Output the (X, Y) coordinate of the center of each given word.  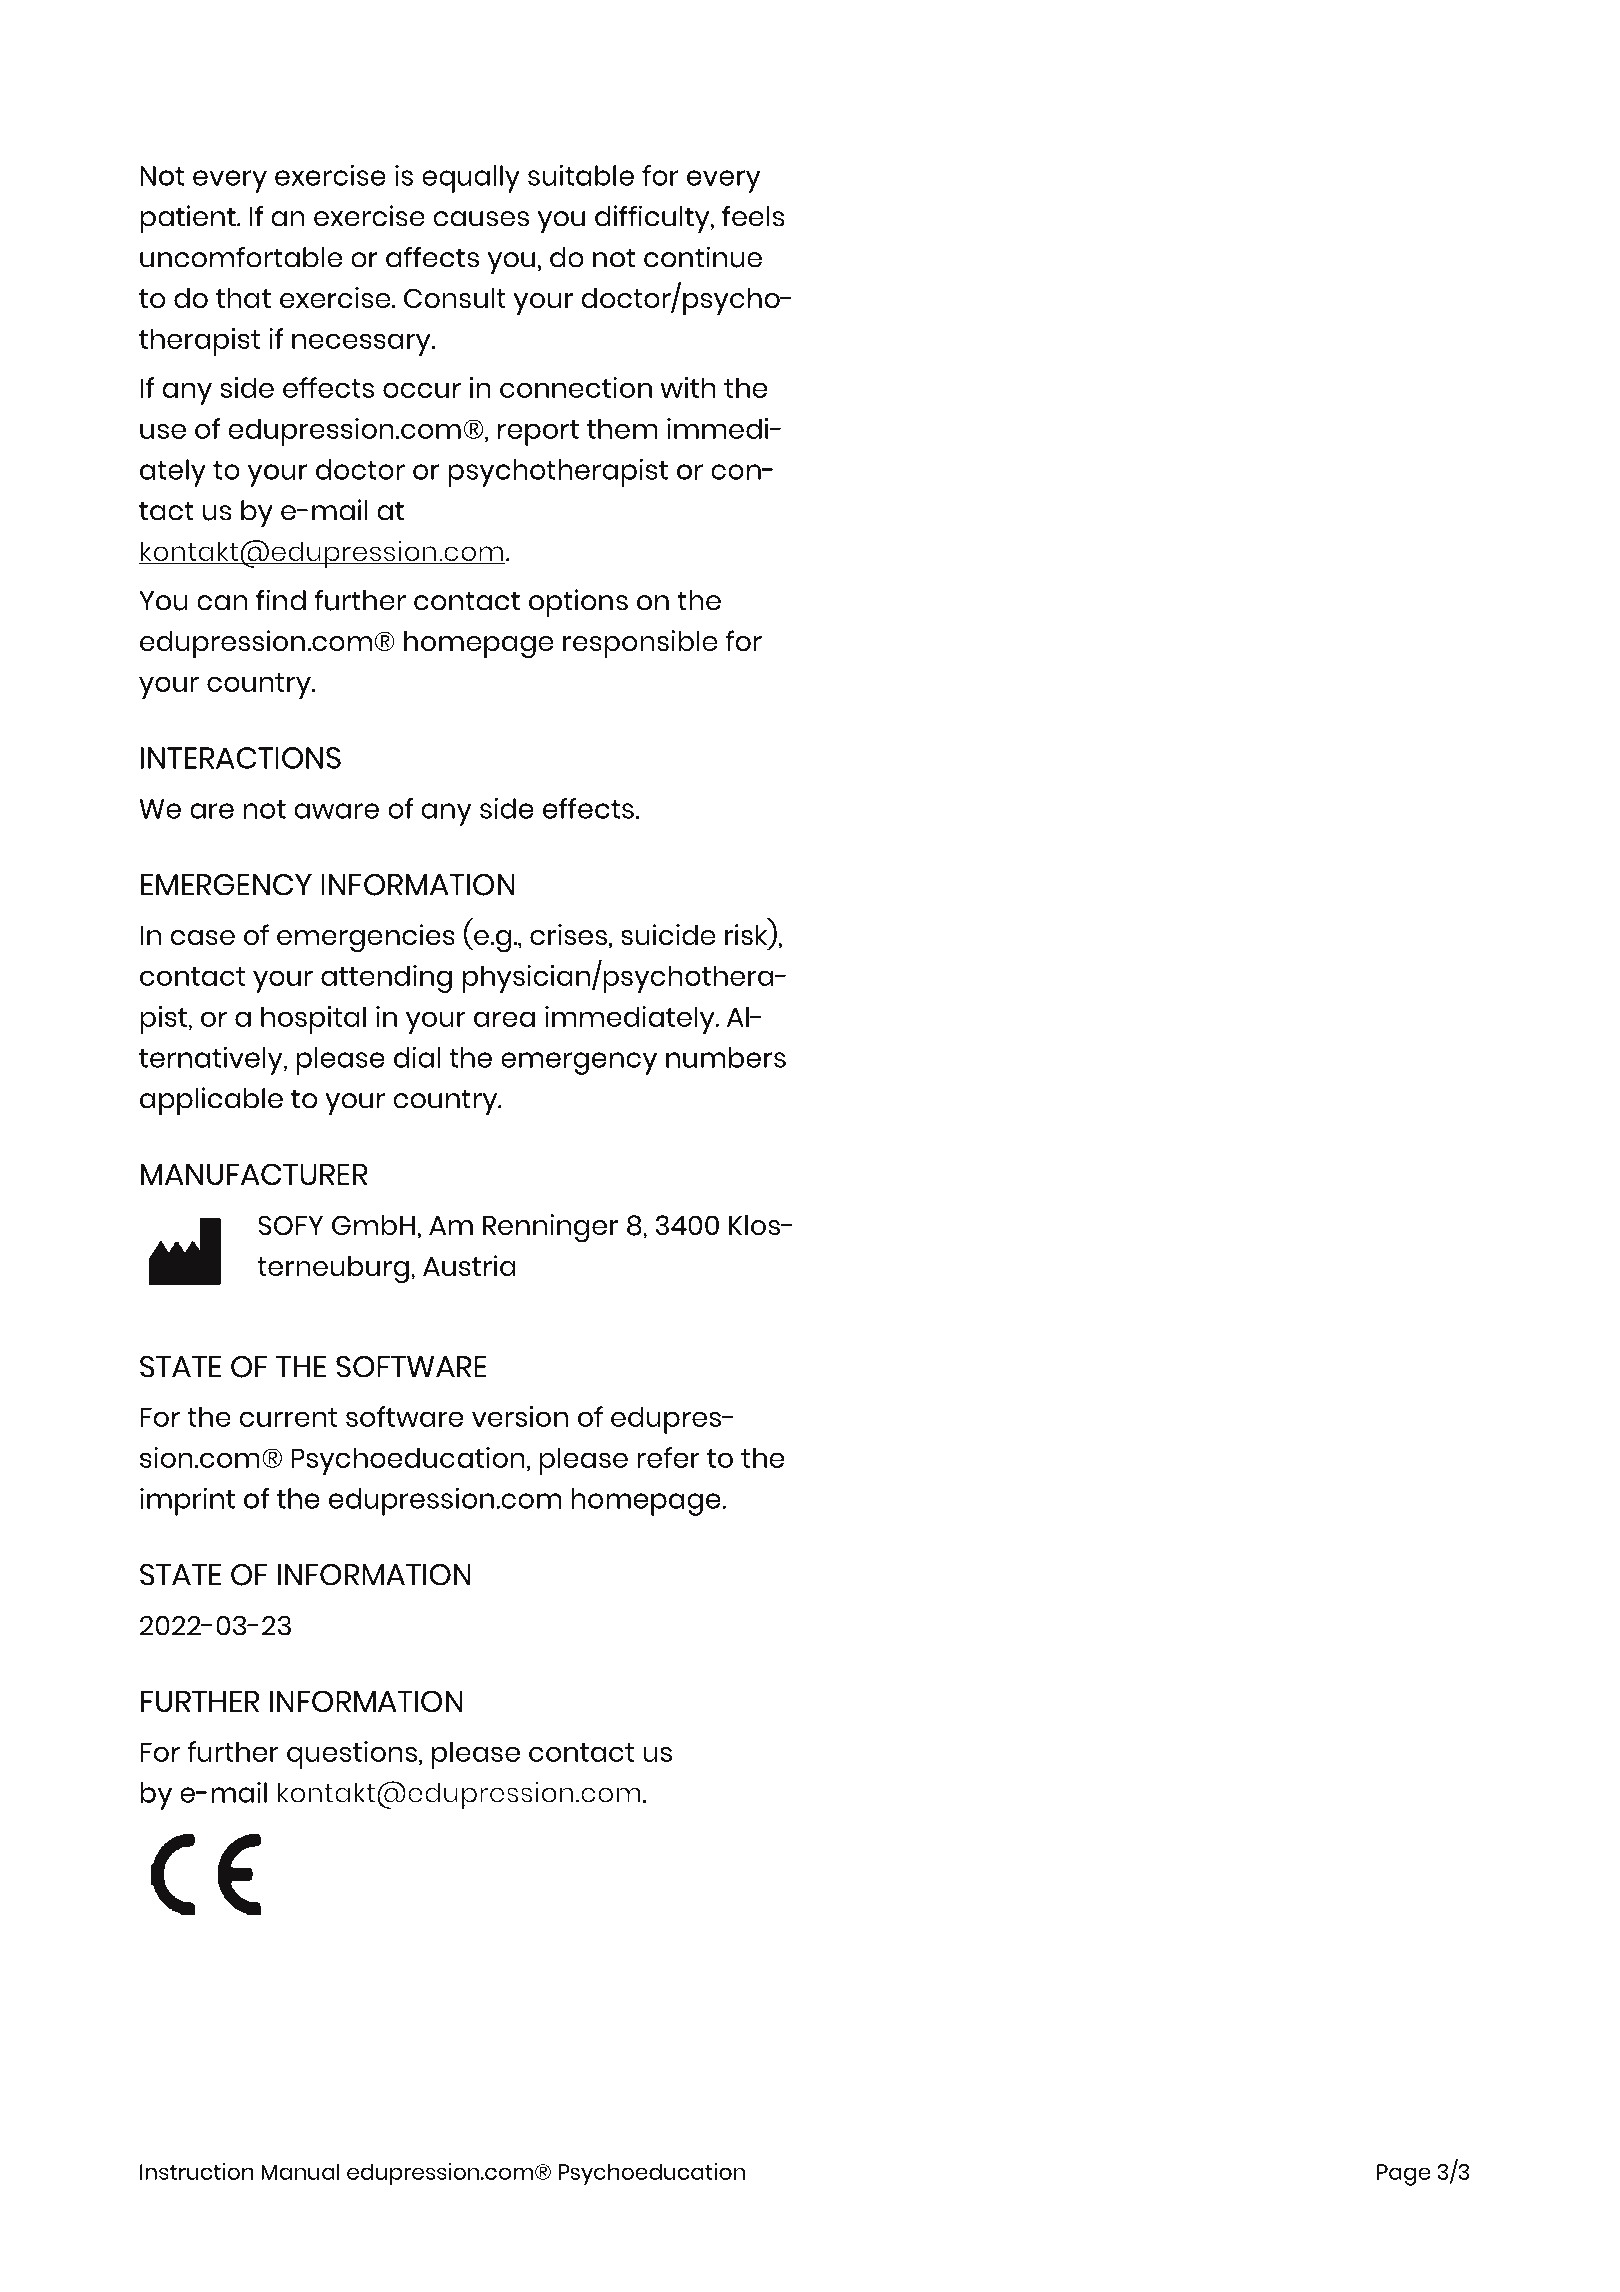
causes (481, 219)
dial (417, 1057)
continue (703, 257)
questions (352, 1755)
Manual (300, 2171)
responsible (640, 644)
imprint (187, 1501)
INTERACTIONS (241, 758)
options (578, 603)
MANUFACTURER (254, 1174)
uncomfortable (241, 257)
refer (668, 1457)
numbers (726, 1057)
